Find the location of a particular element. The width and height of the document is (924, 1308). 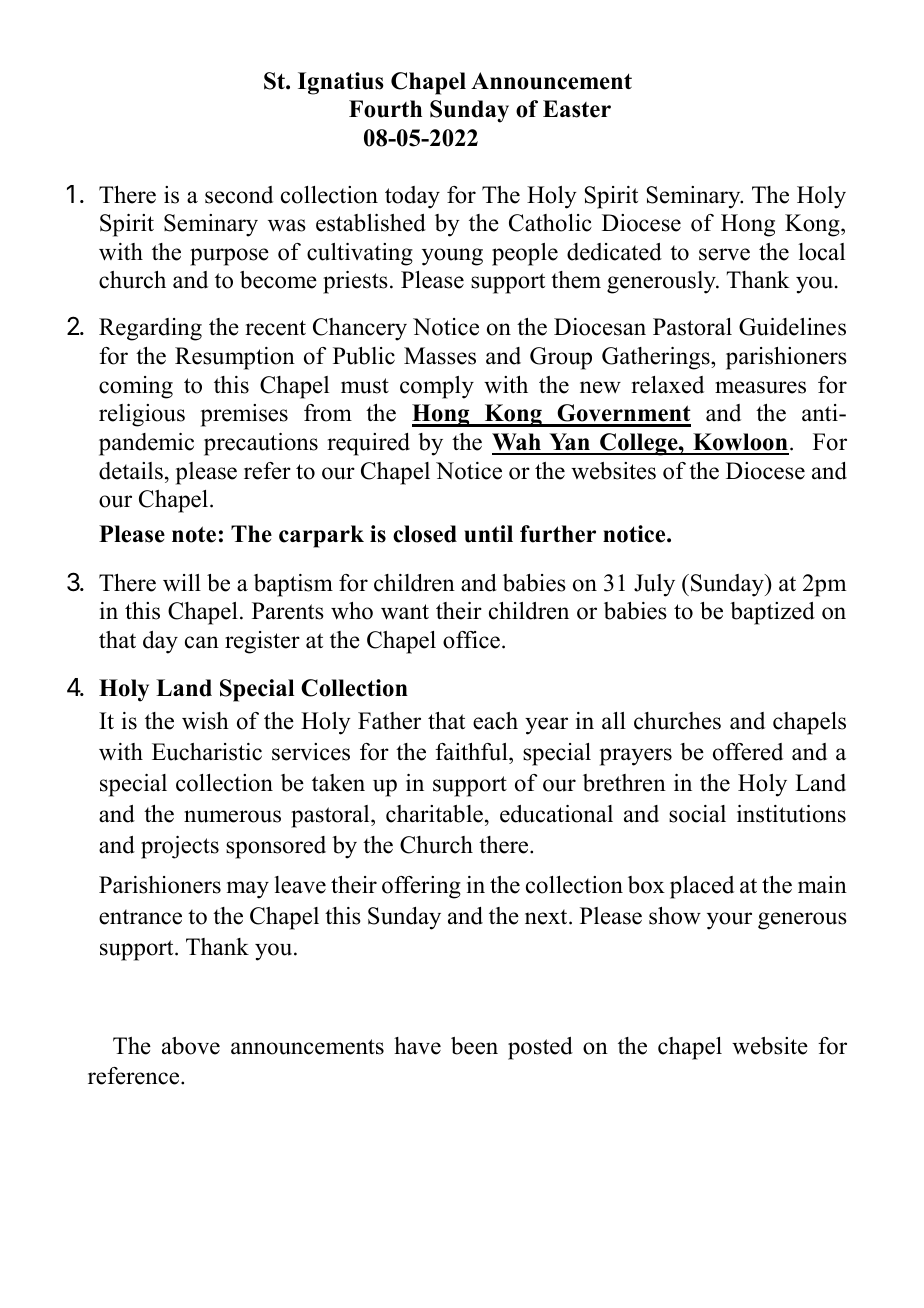

until is located at coordinates (488, 534).
